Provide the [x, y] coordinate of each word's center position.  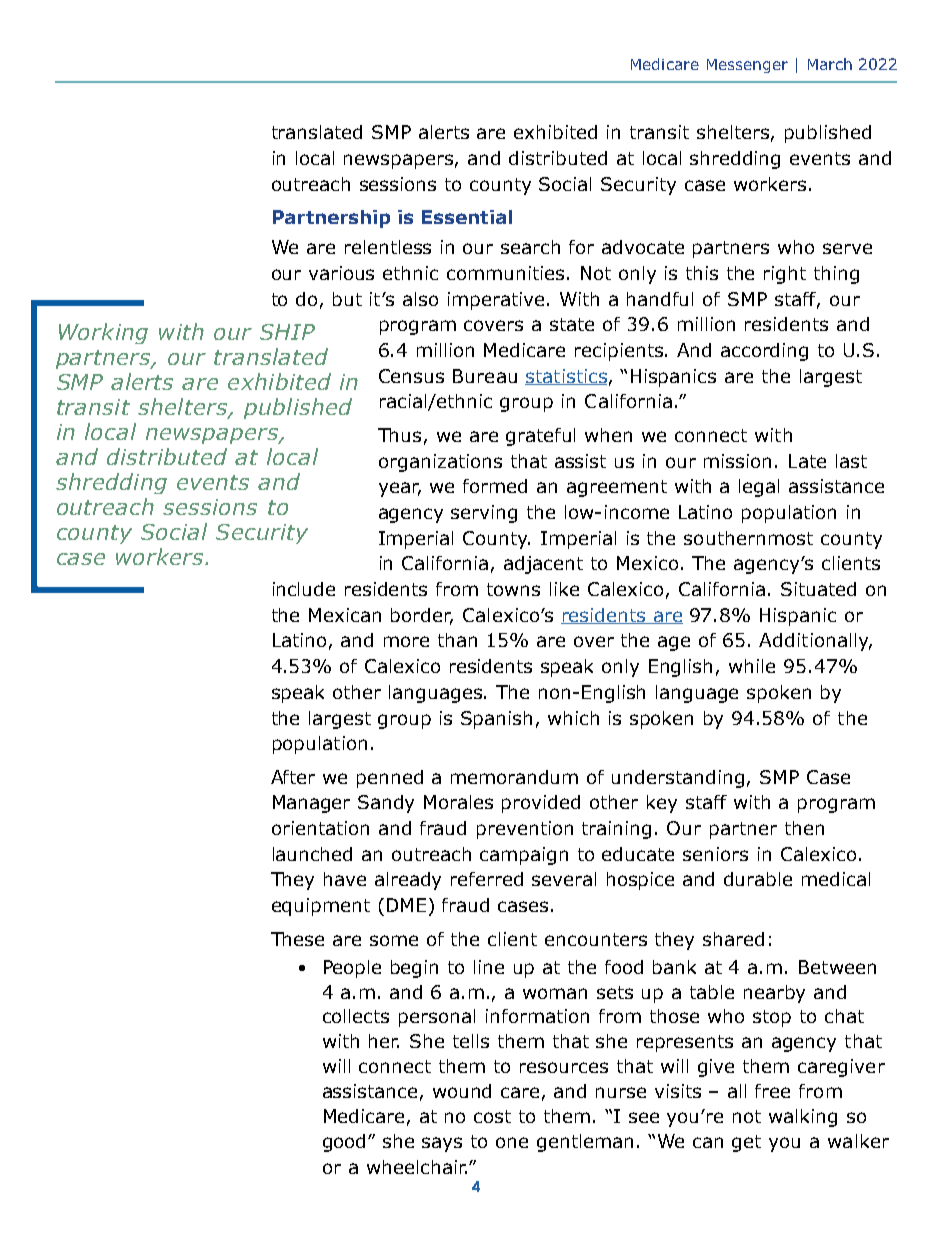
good [346, 1143]
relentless [388, 247]
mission [737, 461]
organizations [440, 463]
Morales [458, 802]
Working [103, 333]
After [293, 777]
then [804, 828]
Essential [467, 217]
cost [492, 1116]
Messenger [747, 66]
